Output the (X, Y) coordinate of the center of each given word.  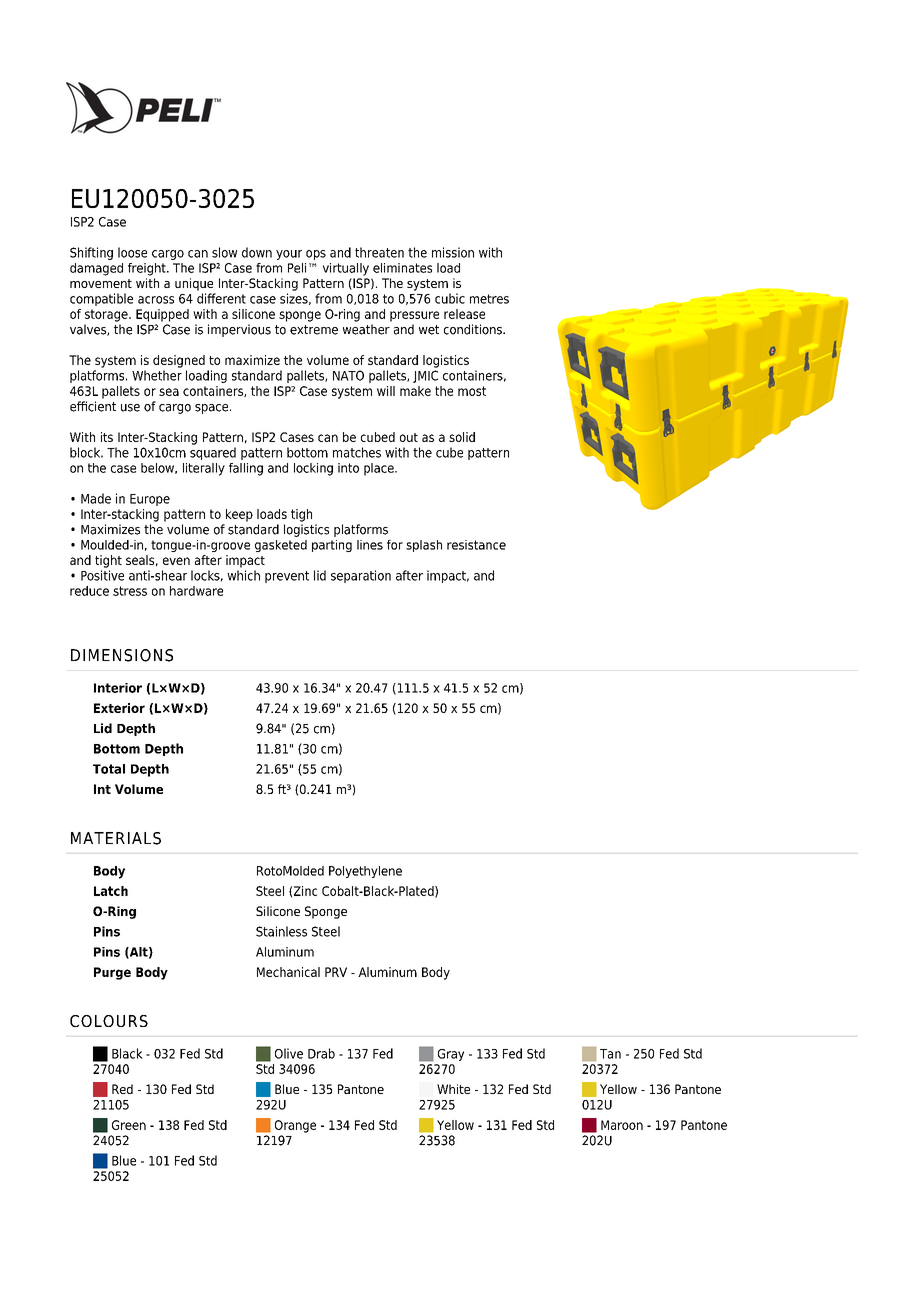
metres (489, 299)
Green (129, 1125)
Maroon (622, 1125)
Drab (321, 1053)
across (156, 300)
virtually (346, 269)
